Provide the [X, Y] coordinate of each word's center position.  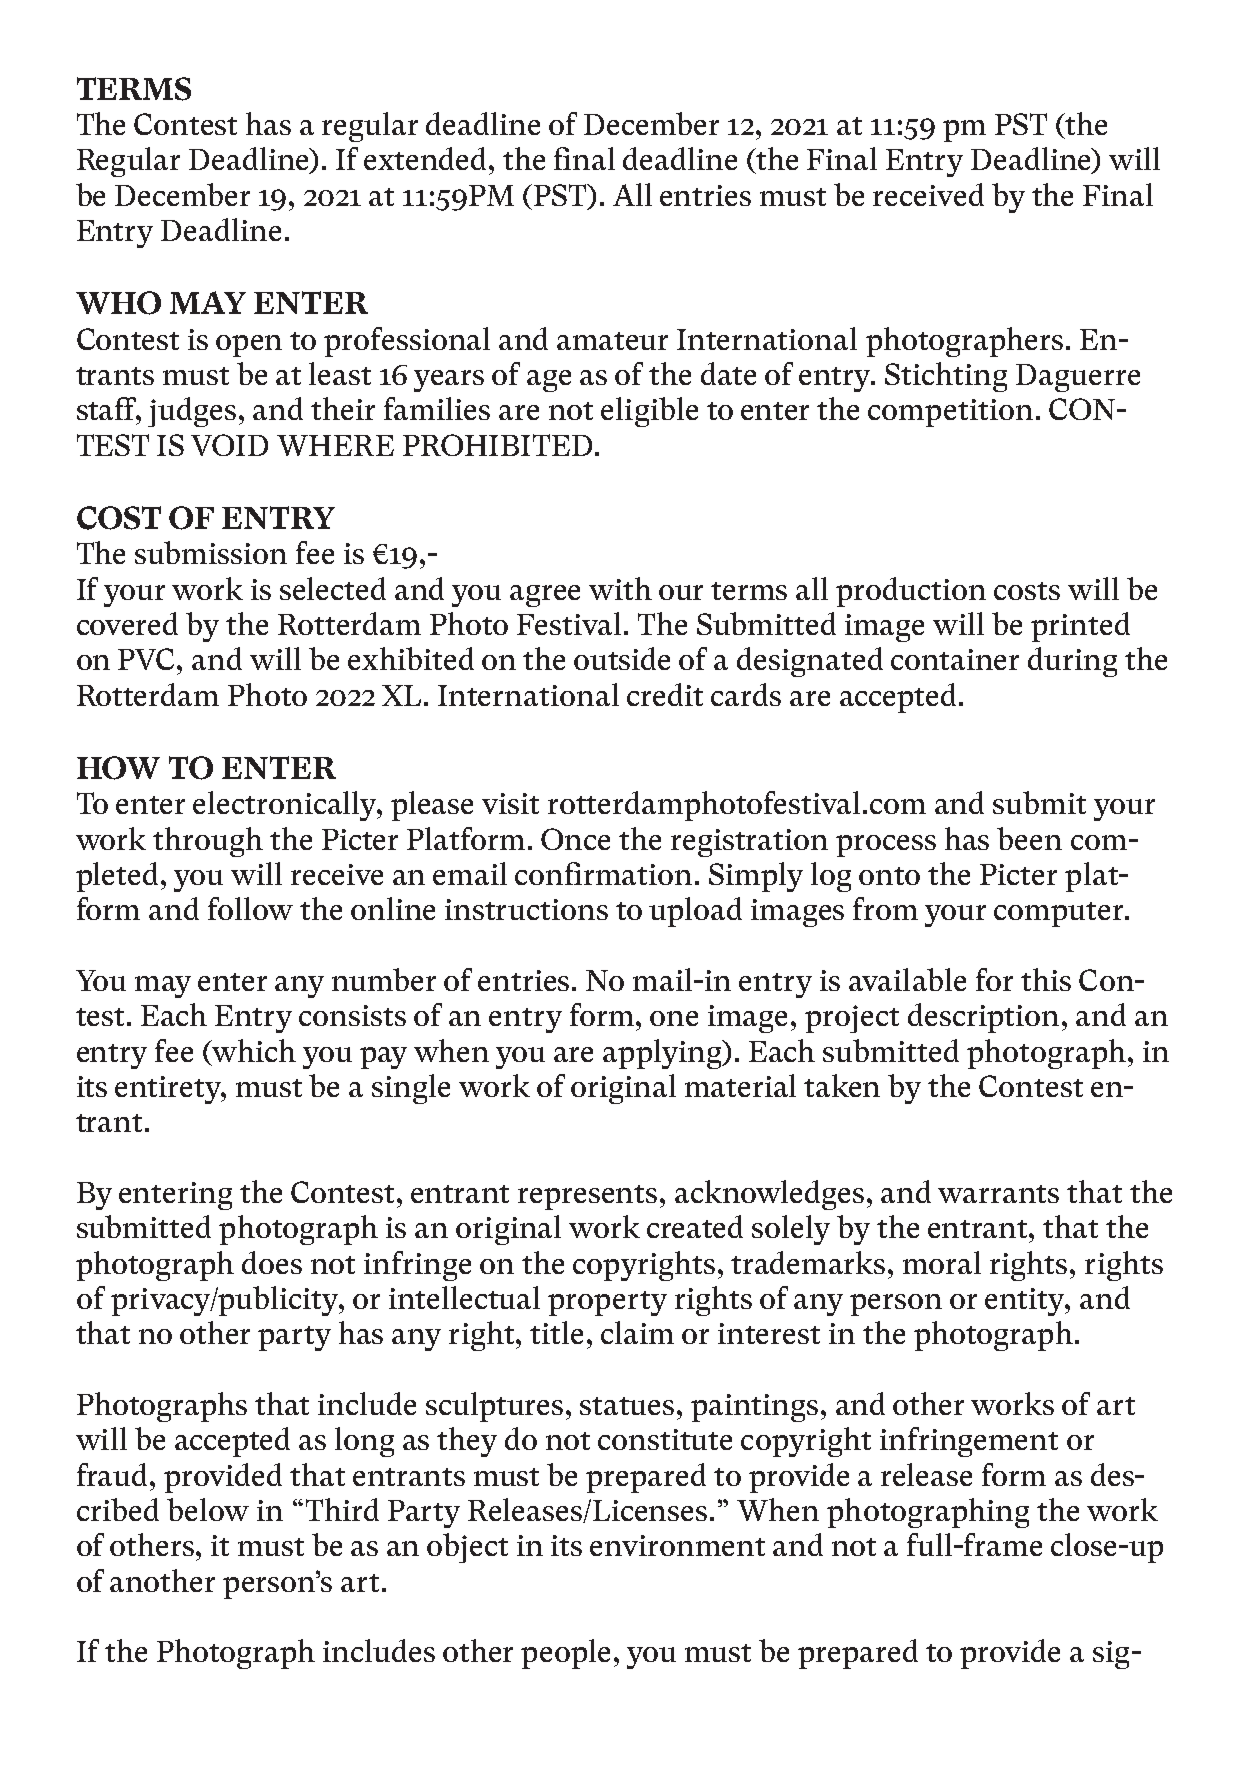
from [885, 908]
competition [950, 413]
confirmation [603, 873]
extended [427, 158]
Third [342, 1509]
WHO [118, 303]
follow [250, 908]
